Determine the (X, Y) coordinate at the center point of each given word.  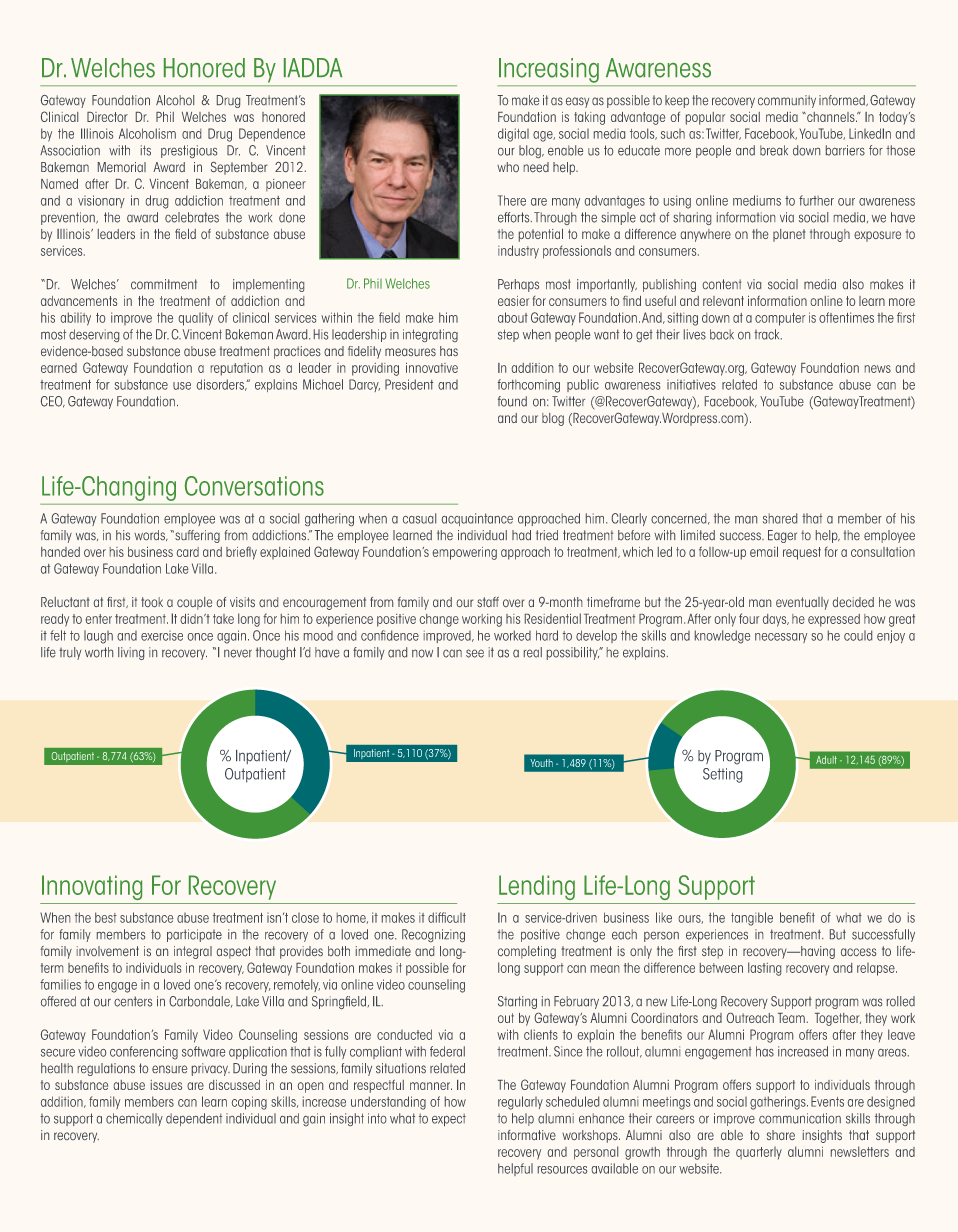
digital (513, 135)
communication (800, 1118)
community (787, 101)
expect (449, 1120)
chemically (134, 1119)
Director (107, 117)
